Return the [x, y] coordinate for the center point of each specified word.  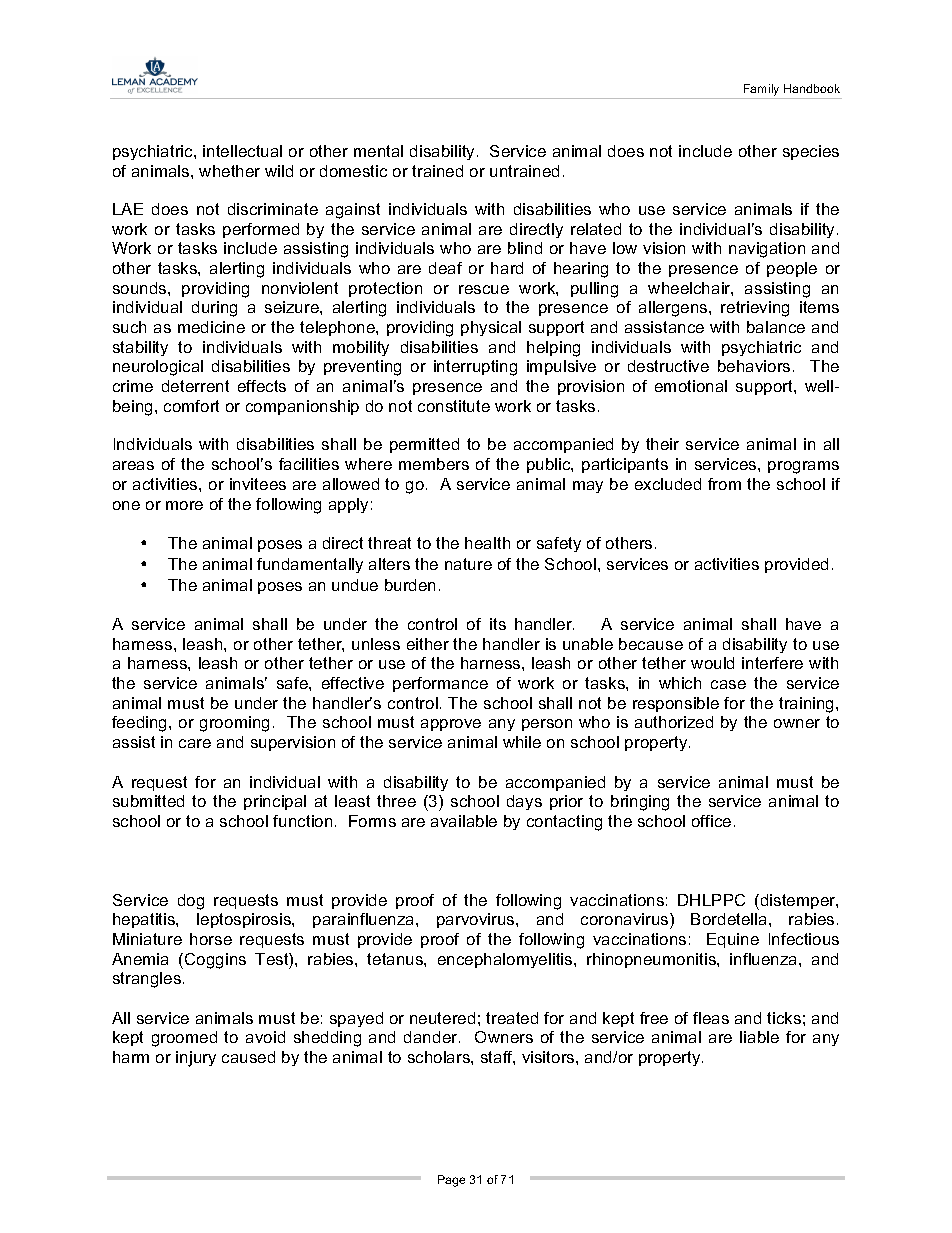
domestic [353, 171]
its [498, 624]
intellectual [242, 151]
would [712, 663]
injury [196, 1059]
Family [762, 91]
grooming [234, 724]
